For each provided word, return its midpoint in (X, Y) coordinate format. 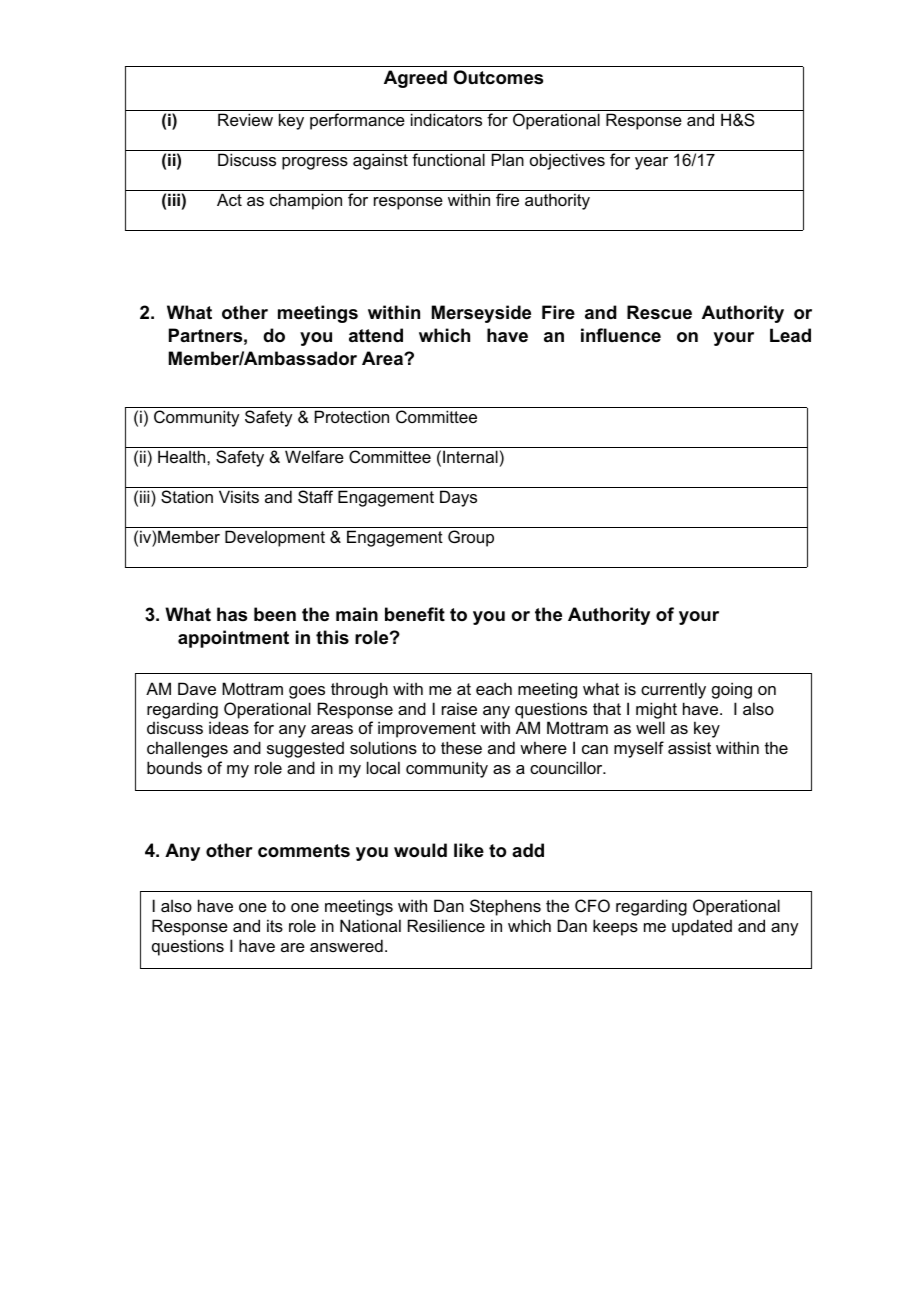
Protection (352, 416)
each (494, 688)
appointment (233, 639)
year (651, 163)
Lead (790, 335)
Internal (470, 456)
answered (346, 945)
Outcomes (498, 77)
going (732, 690)
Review (245, 119)
